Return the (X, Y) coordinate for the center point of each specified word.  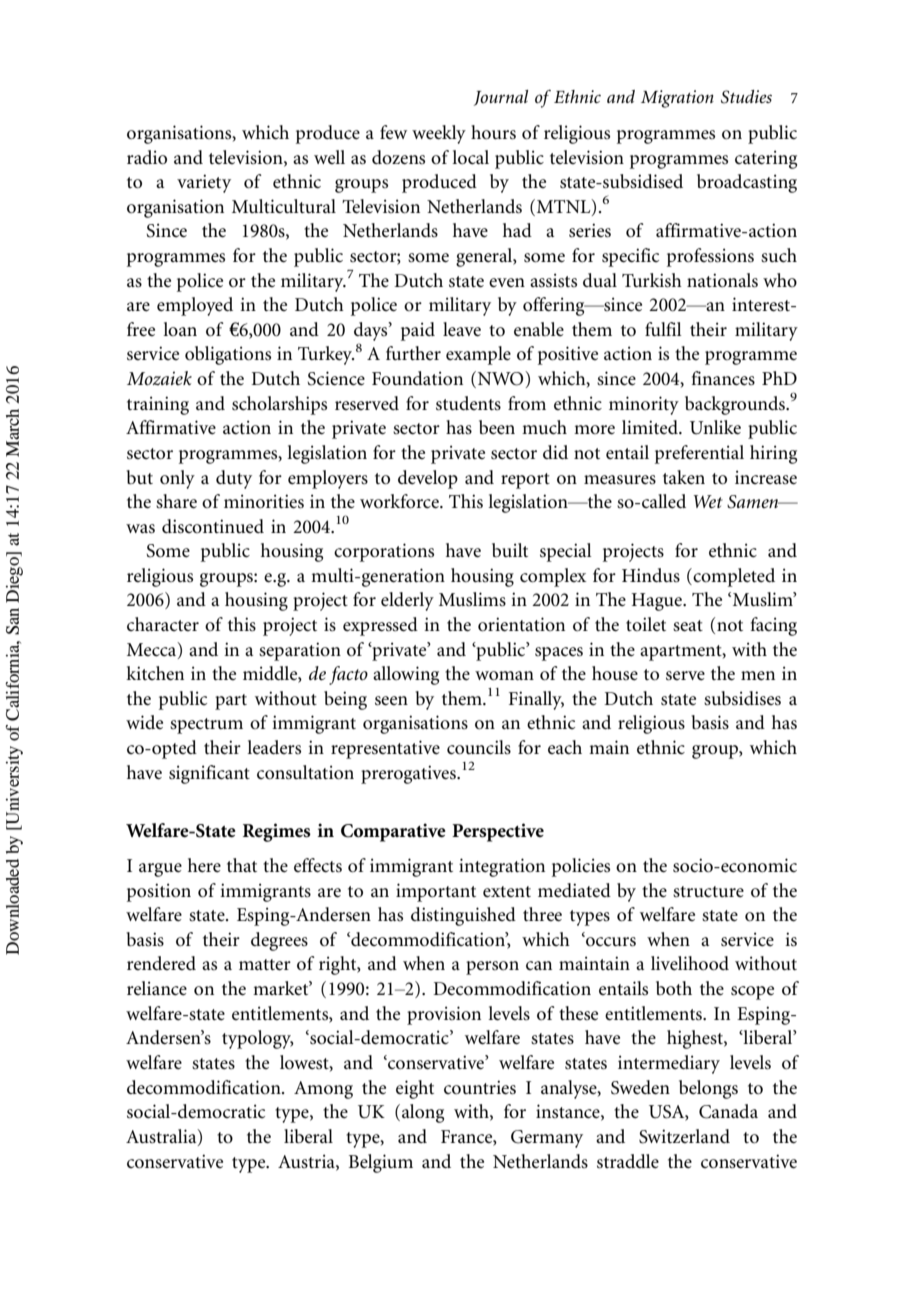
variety (204, 183)
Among (323, 1090)
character (163, 624)
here (204, 865)
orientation (521, 624)
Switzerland (684, 1136)
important (436, 892)
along (423, 1113)
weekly (439, 134)
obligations (228, 355)
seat (688, 626)
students (468, 403)
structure (708, 892)
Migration (677, 99)
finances (723, 378)
